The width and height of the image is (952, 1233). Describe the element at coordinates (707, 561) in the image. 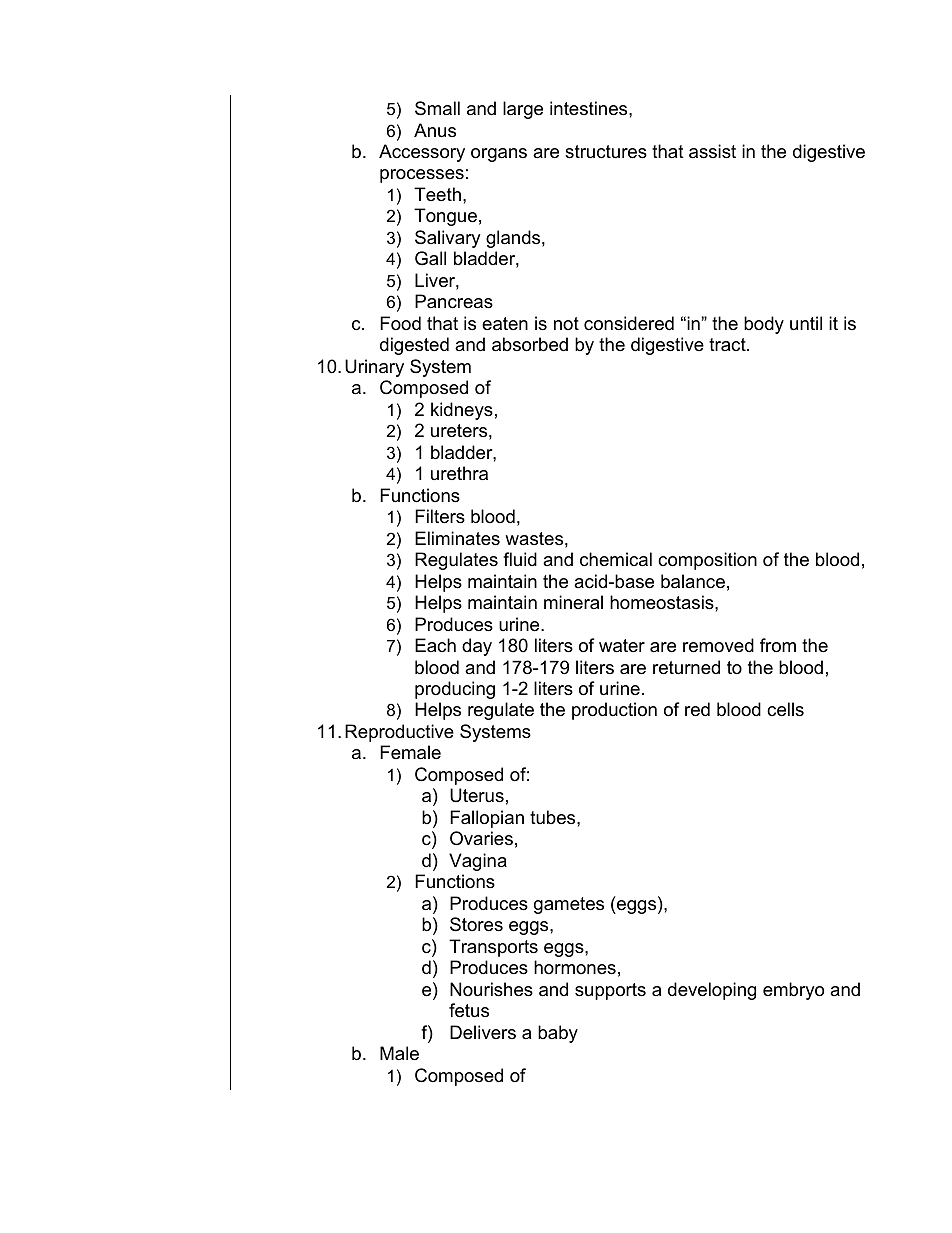

I see `composition` at that location.
